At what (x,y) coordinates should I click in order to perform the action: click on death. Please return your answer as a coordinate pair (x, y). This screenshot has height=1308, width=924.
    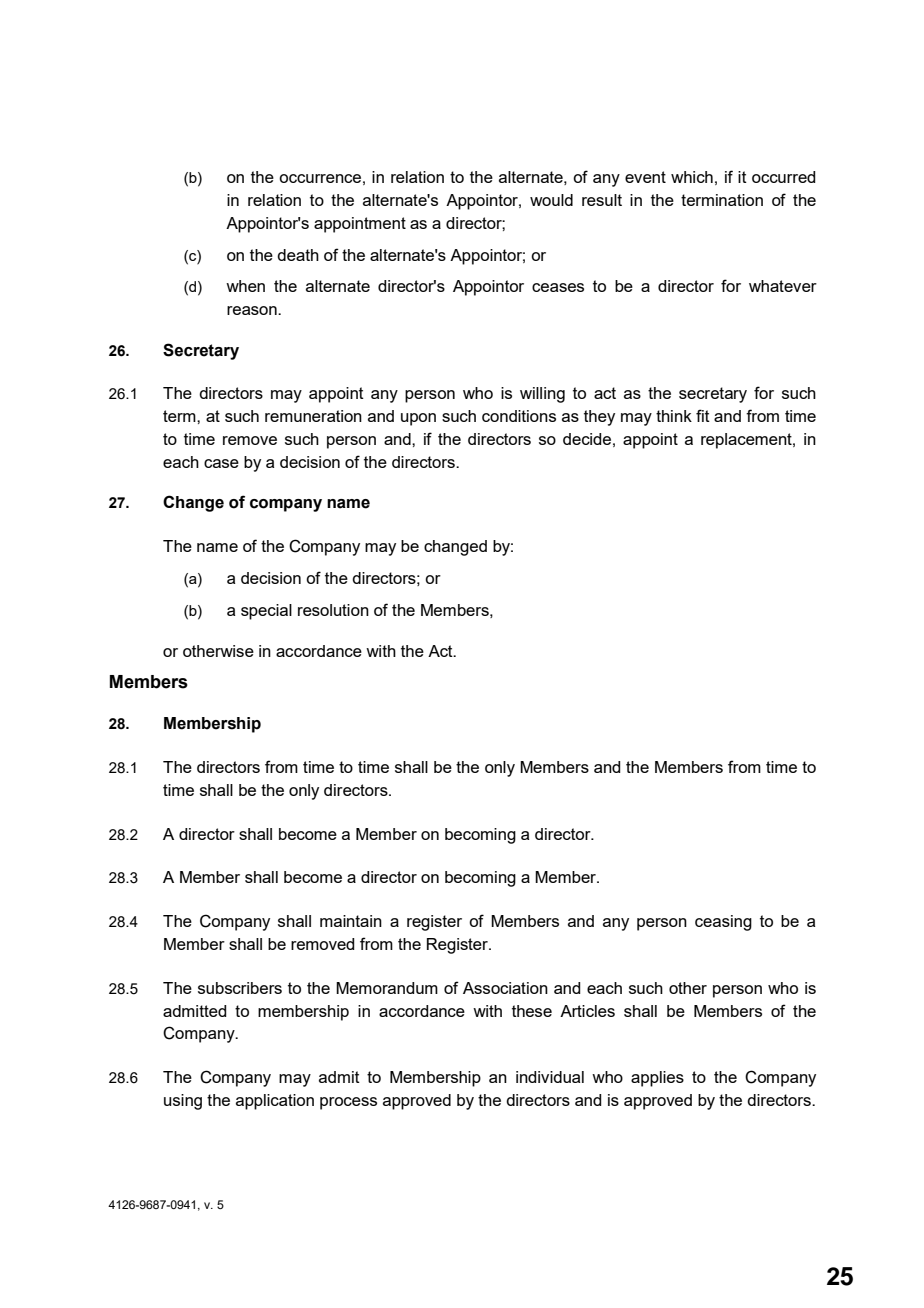
    Looking at the image, I should click on (298, 255).
